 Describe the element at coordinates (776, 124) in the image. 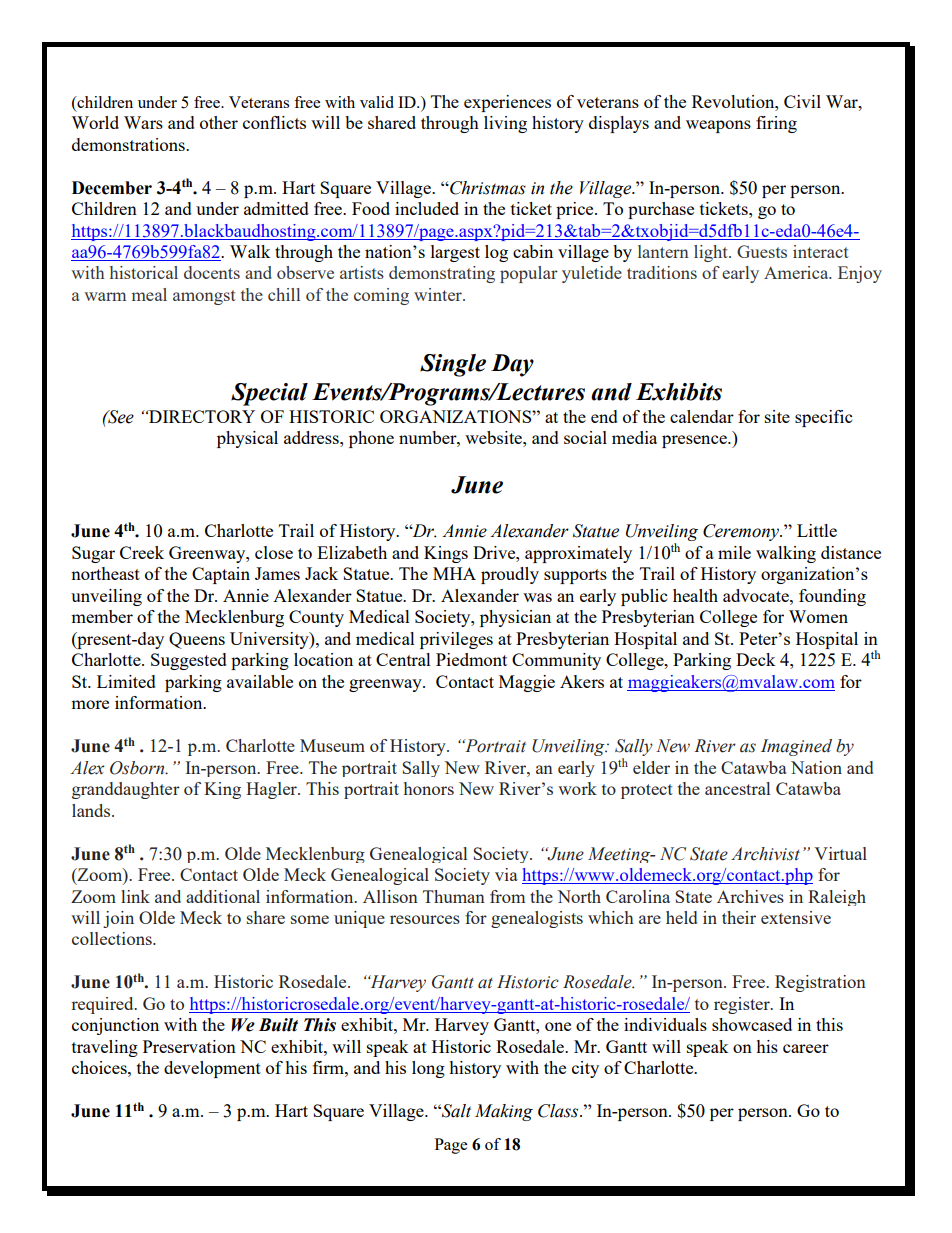

I see `firing` at that location.
